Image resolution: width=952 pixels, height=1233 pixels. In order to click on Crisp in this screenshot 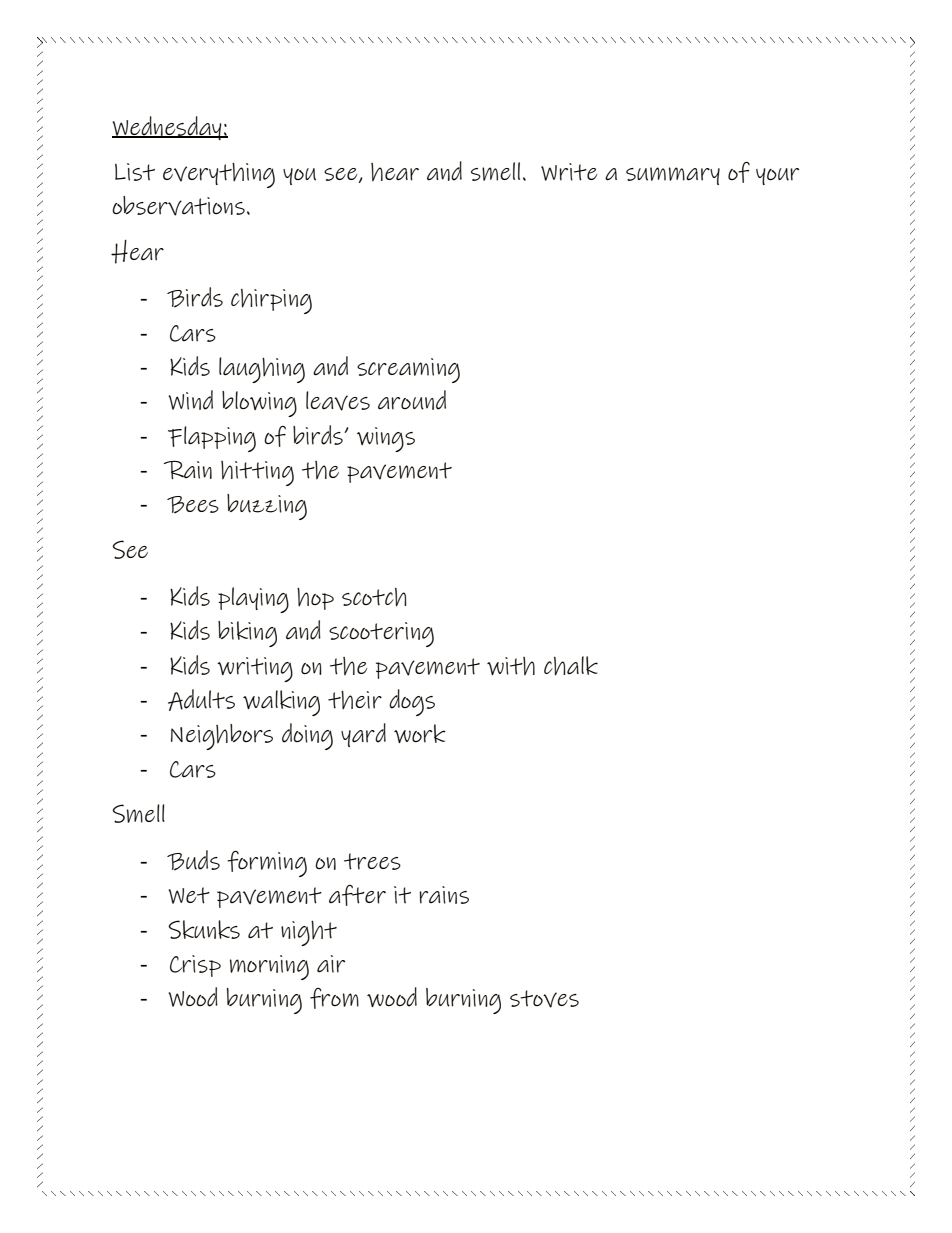, I will do `click(195, 966)`.
